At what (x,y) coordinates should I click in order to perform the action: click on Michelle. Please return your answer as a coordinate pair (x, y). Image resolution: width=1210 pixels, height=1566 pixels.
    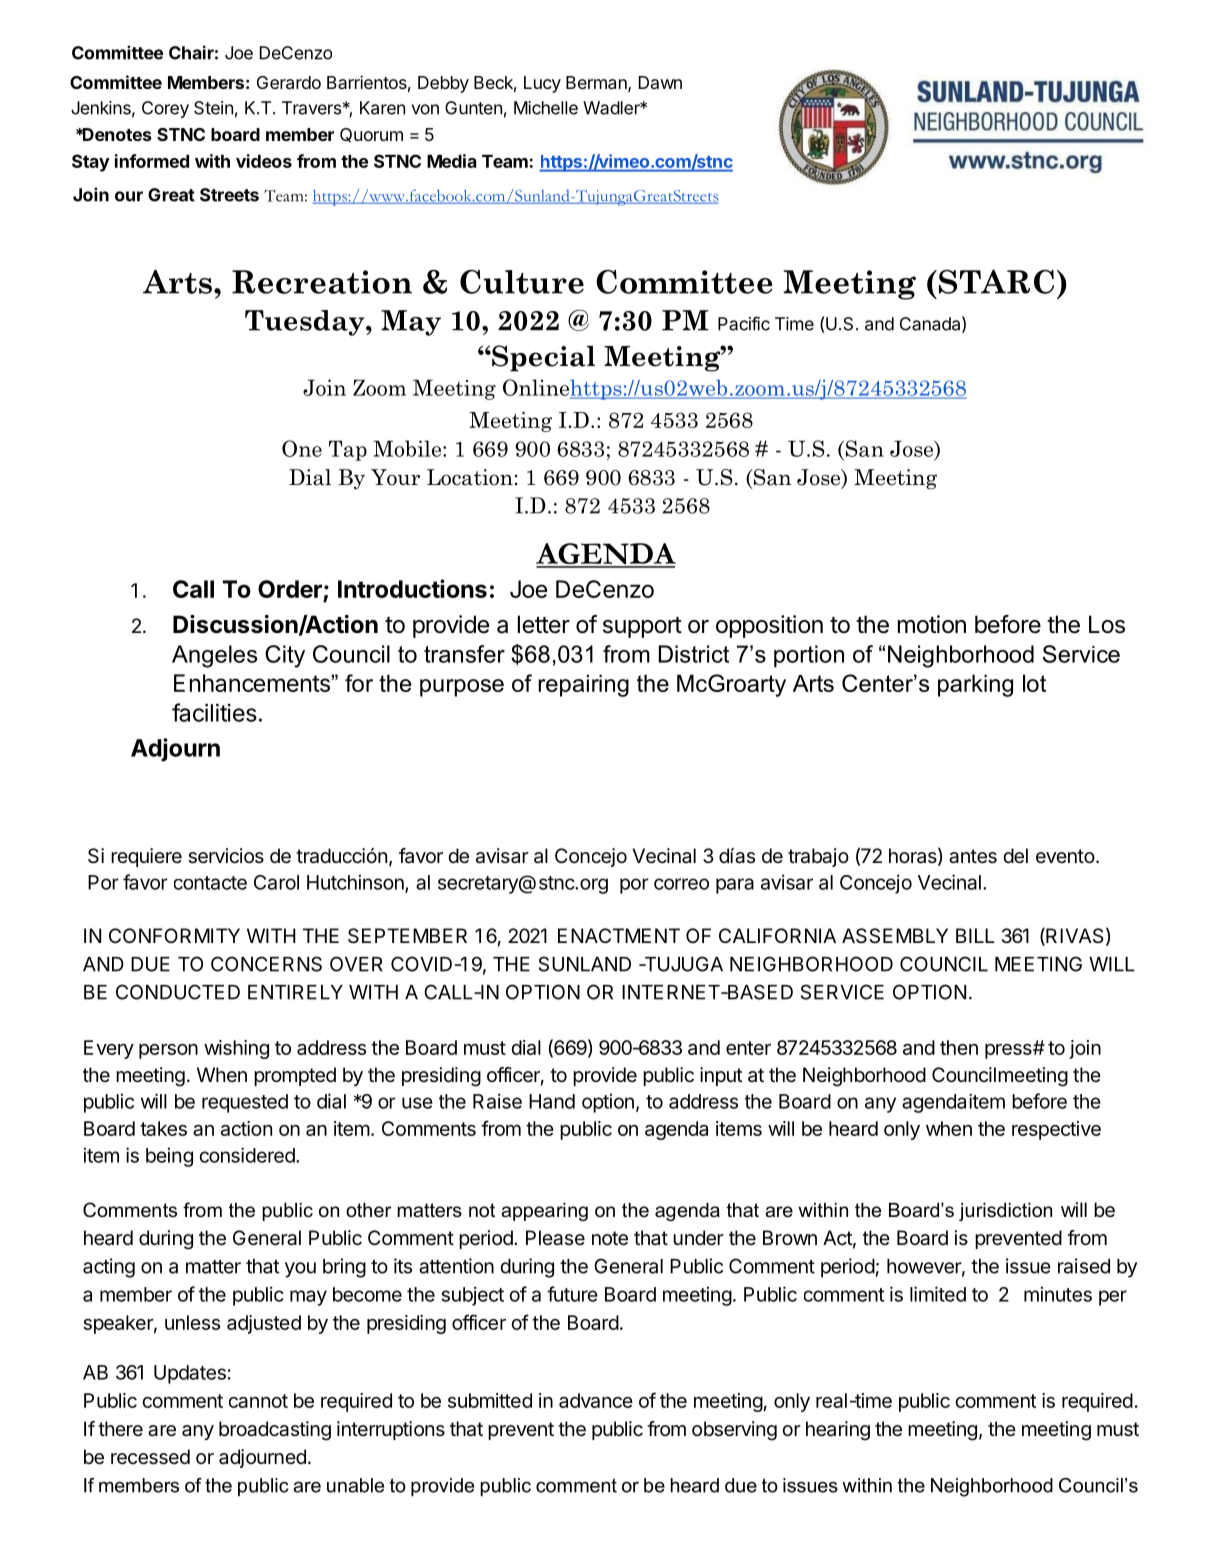
    Looking at the image, I should click on (546, 108).
